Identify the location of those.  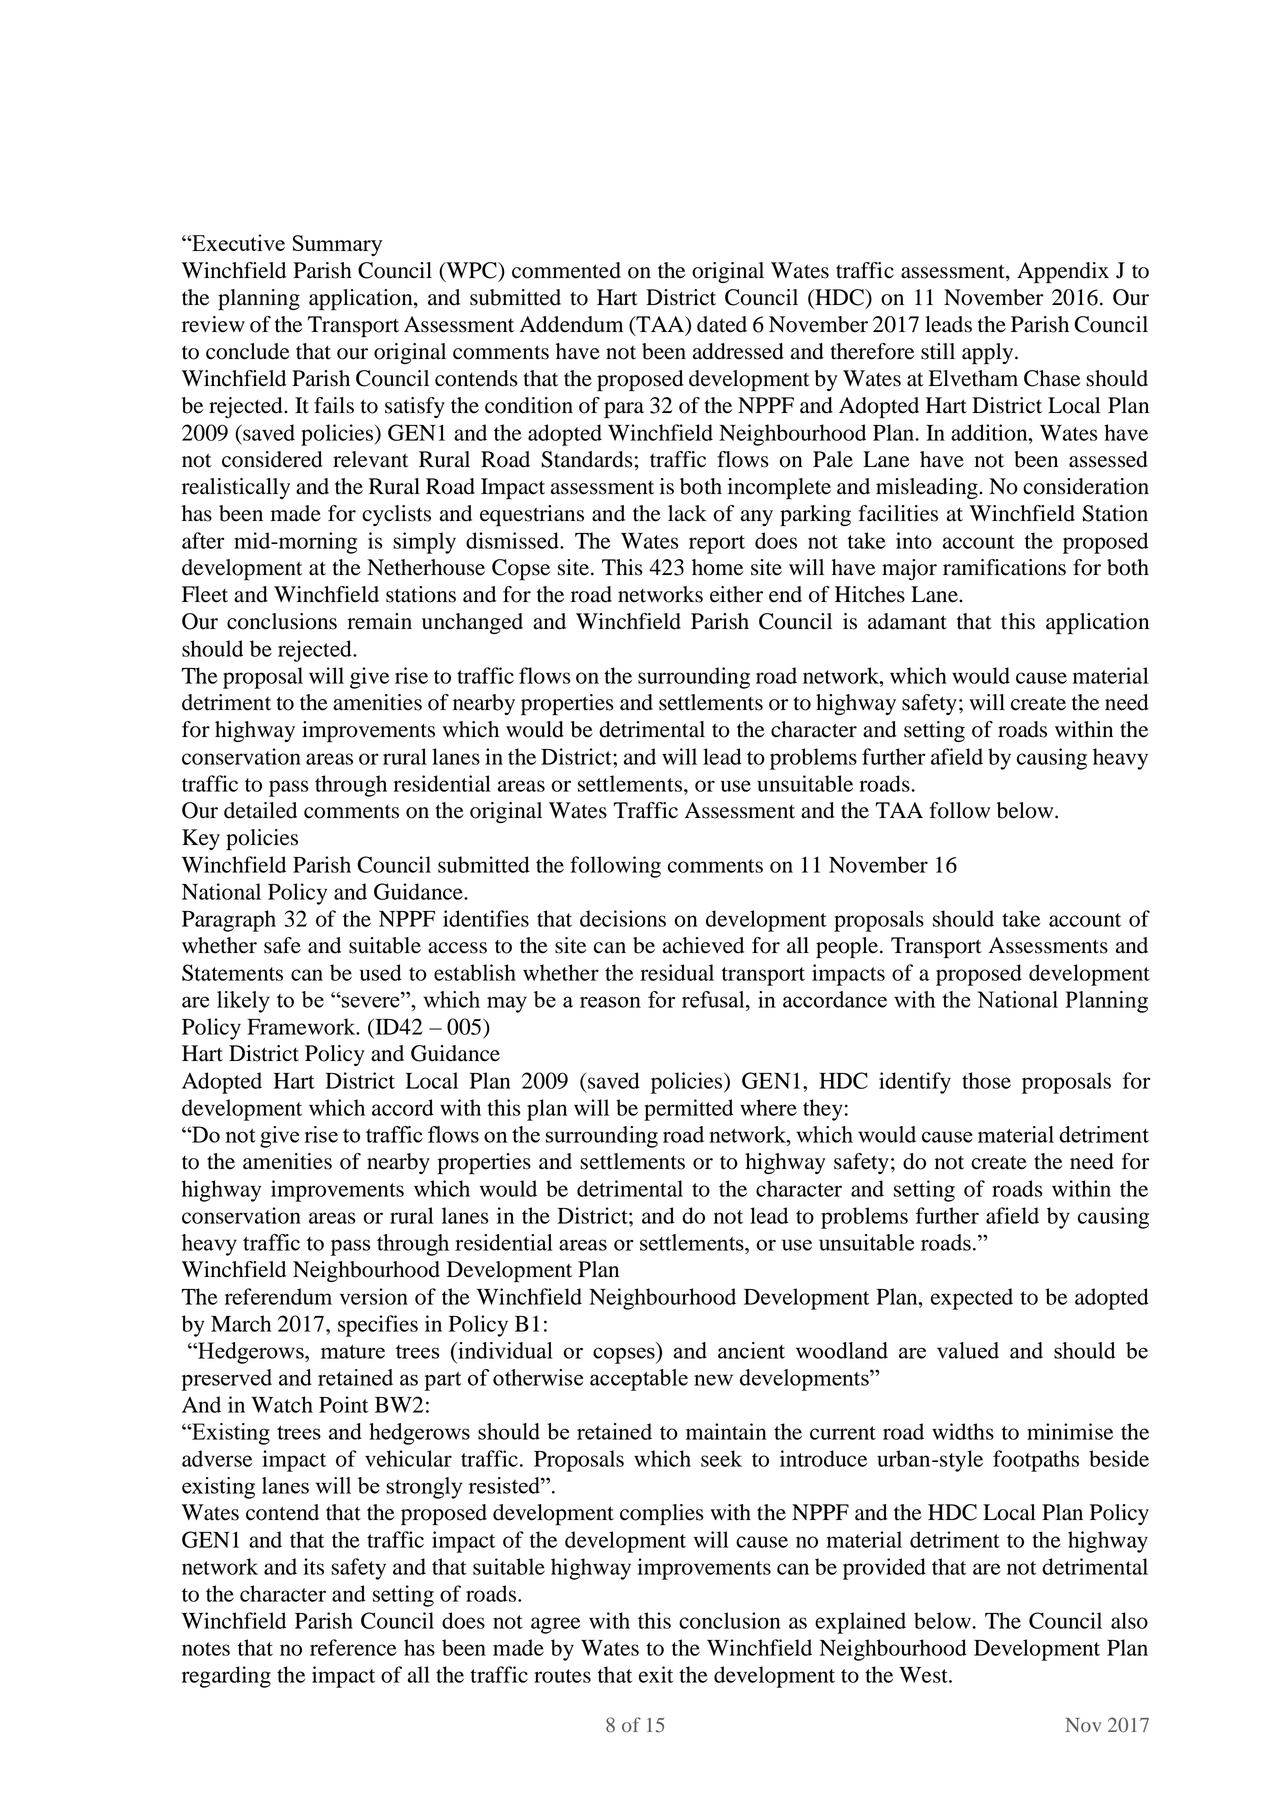
(986, 1080).
